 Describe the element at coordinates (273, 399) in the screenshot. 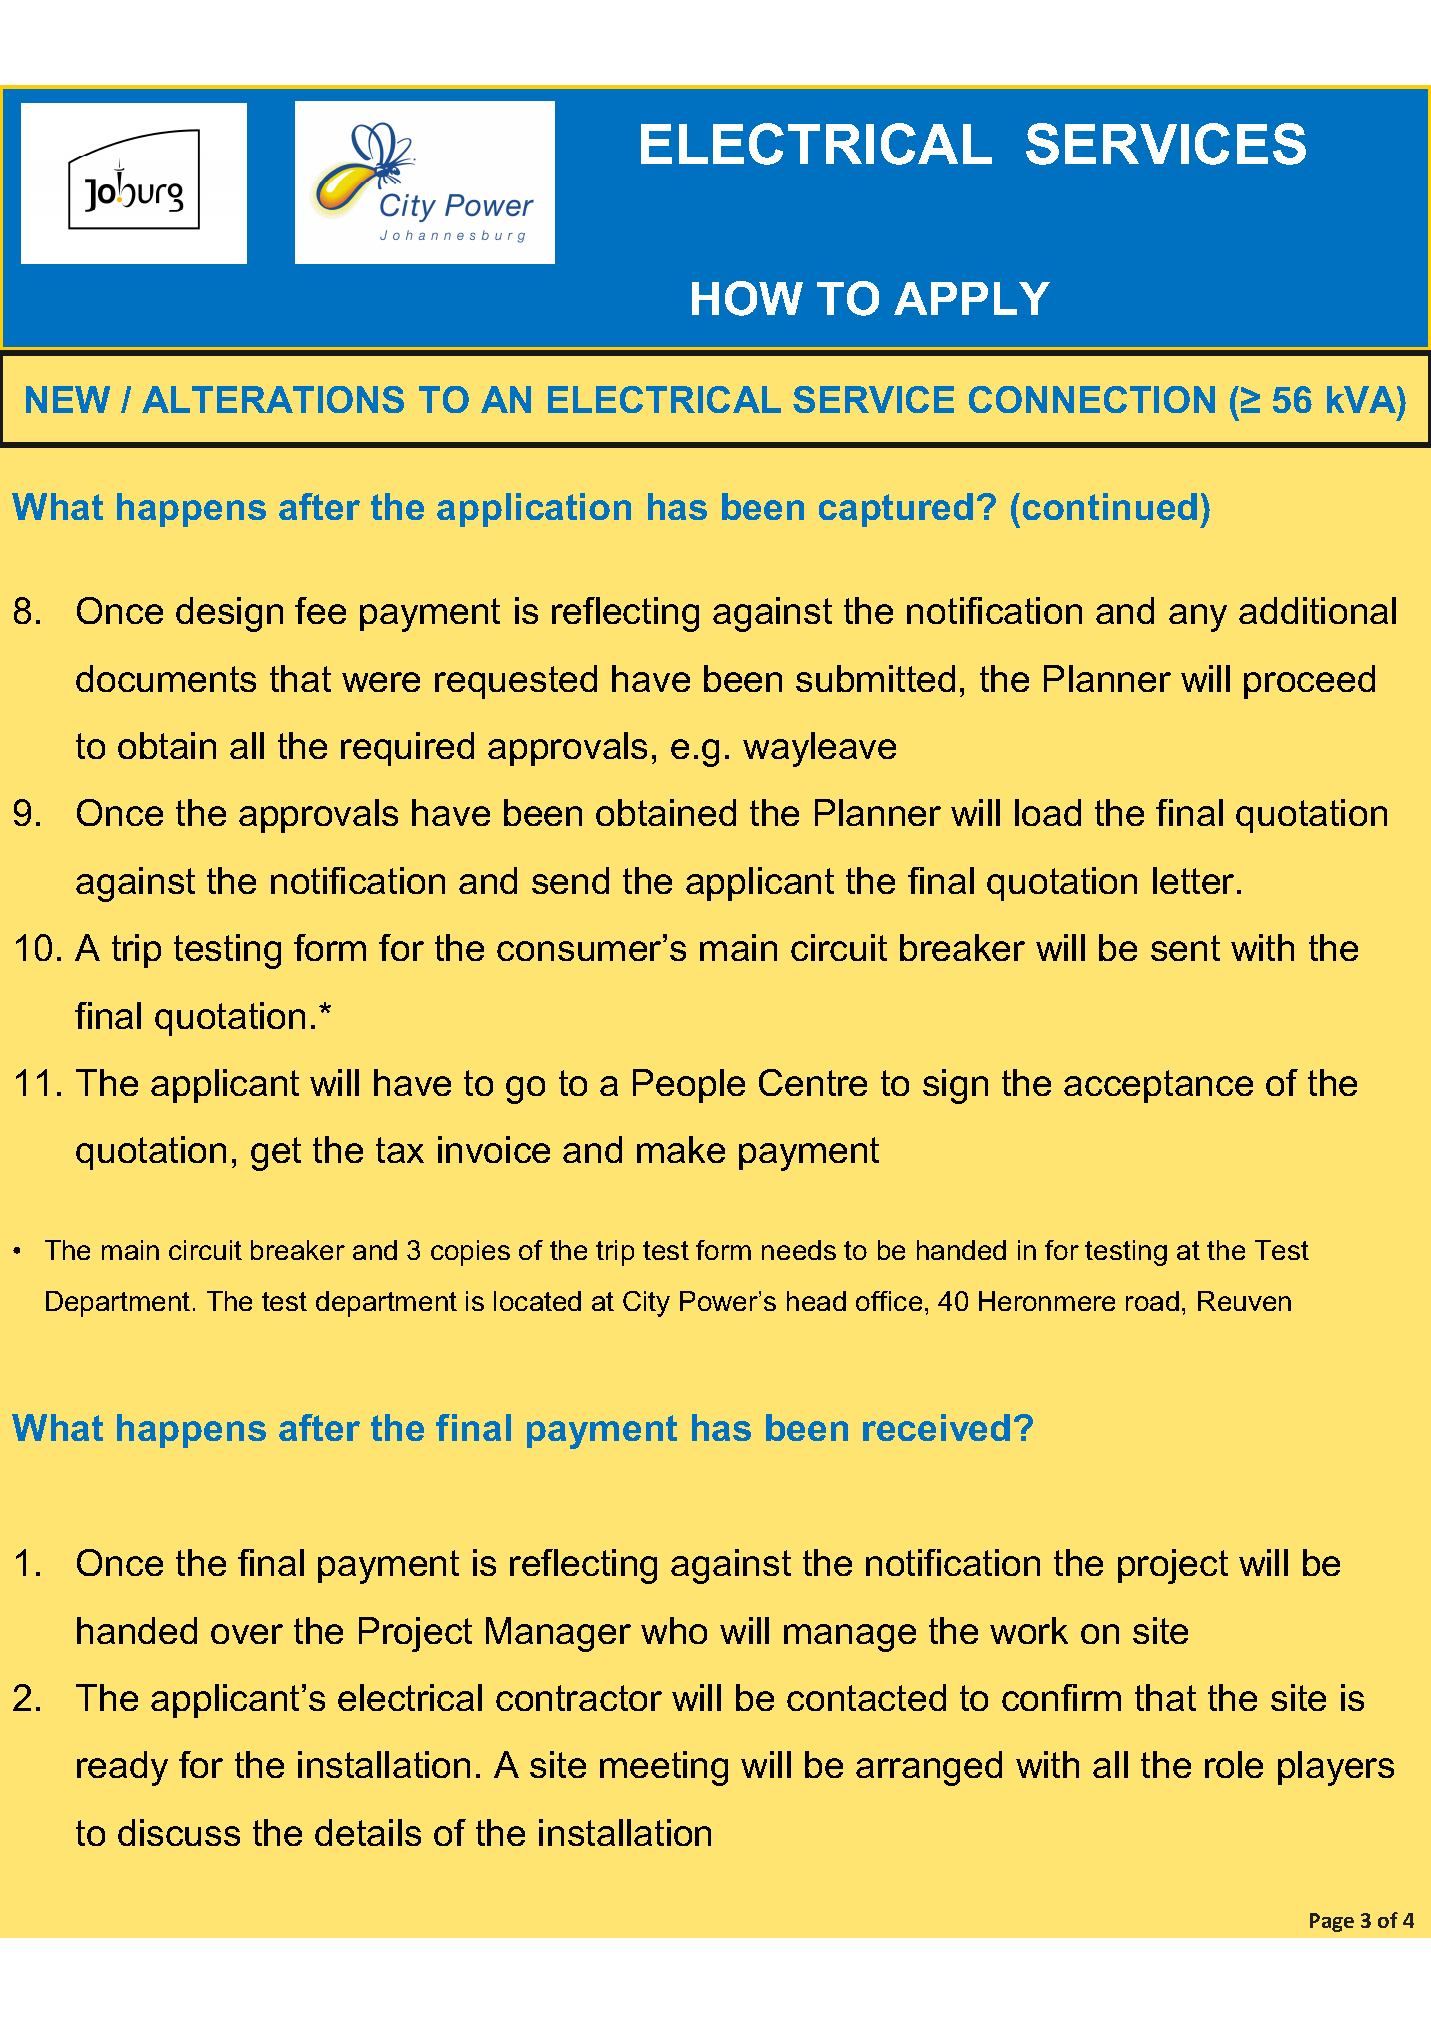

I see `ALTERATIONS` at that location.
